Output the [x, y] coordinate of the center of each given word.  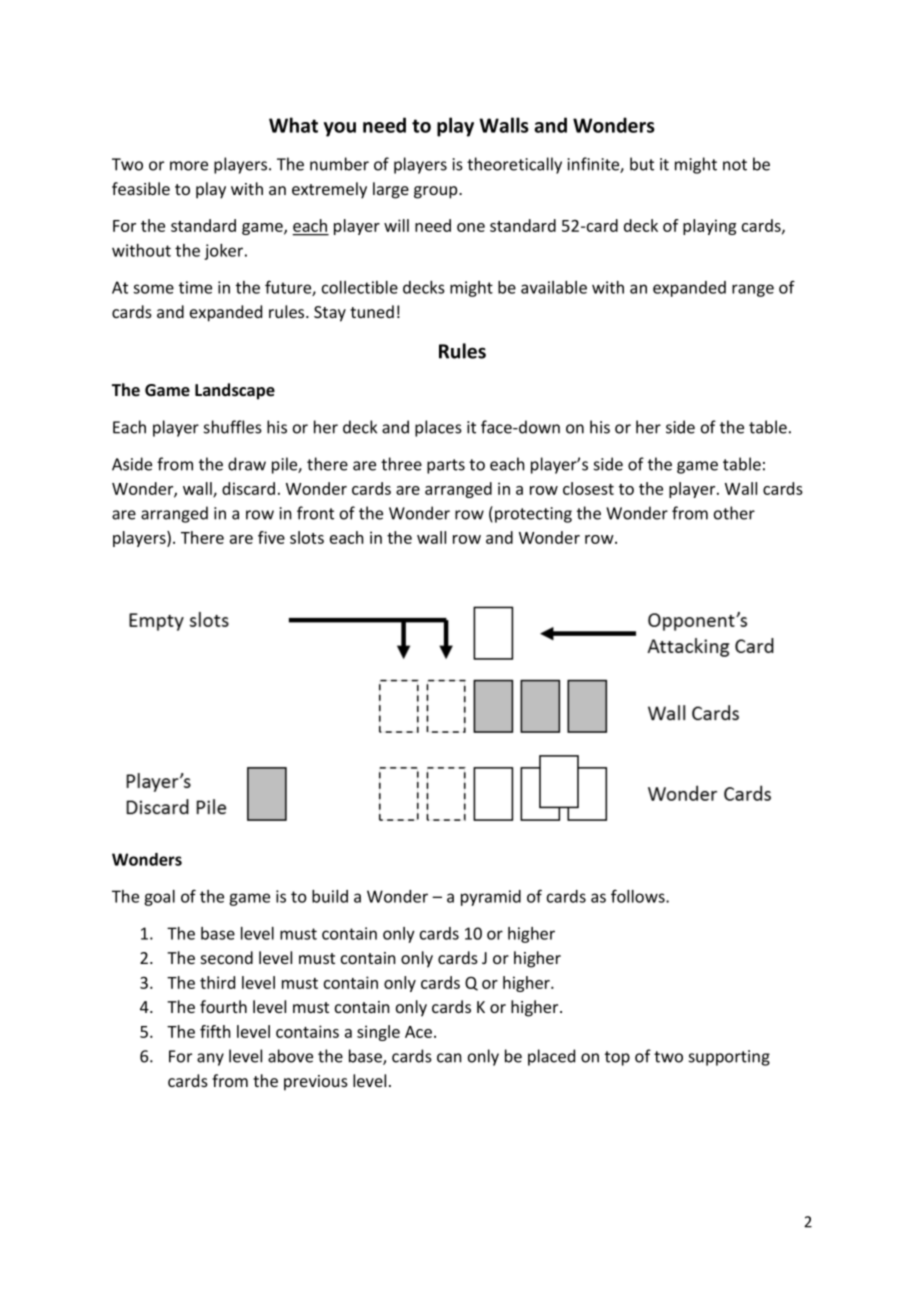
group [437, 192]
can [449, 1058]
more [189, 166]
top [617, 1058]
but [642, 164]
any [210, 1059]
